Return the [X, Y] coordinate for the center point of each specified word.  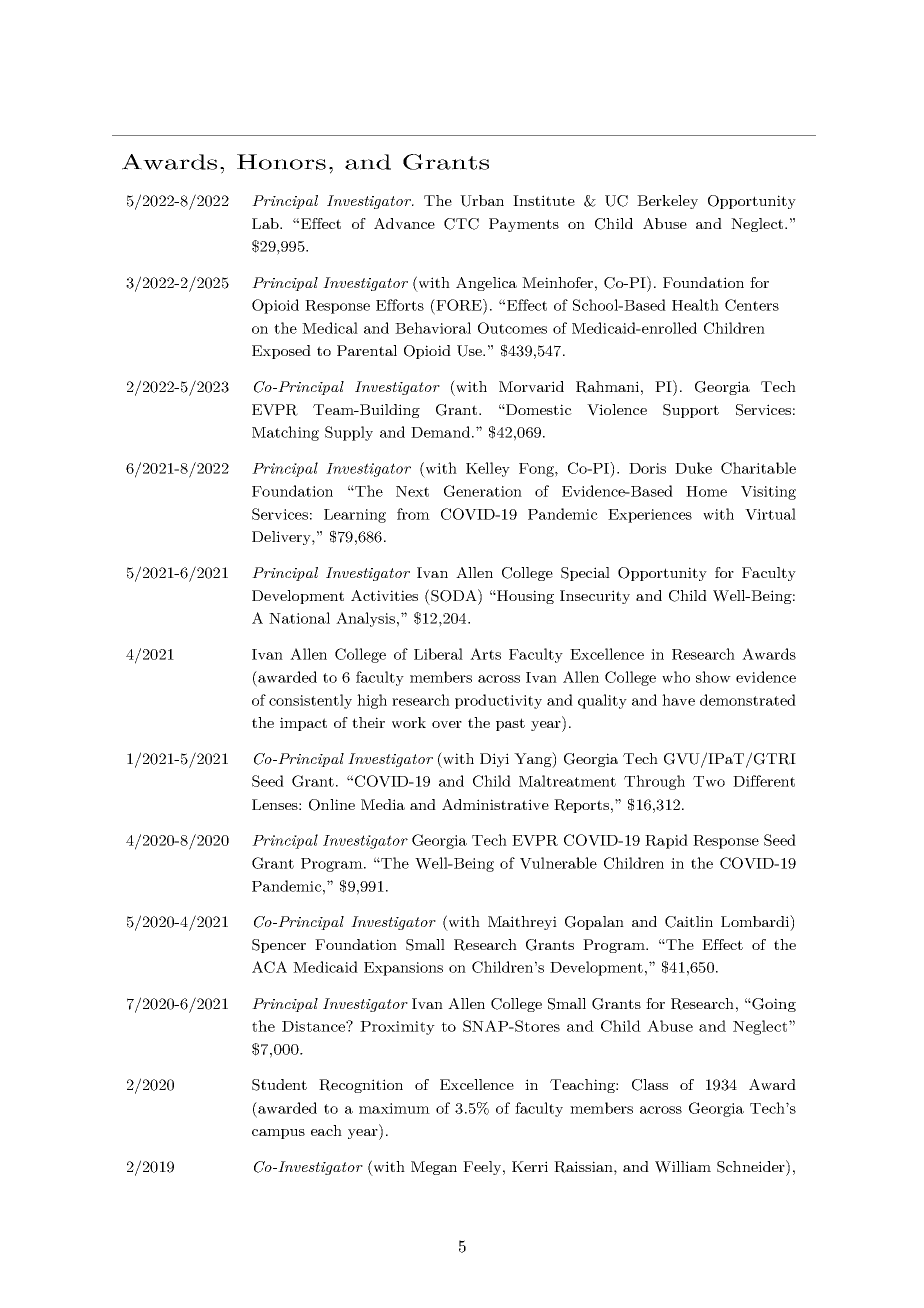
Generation [483, 491]
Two [709, 781]
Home [706, 491]
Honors [281, 162]
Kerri [530, 1166]
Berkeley [667, 202]
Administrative [495, 804]
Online [332, 805]
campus [278, 1134]
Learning [355, 516]
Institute [544, 200]
